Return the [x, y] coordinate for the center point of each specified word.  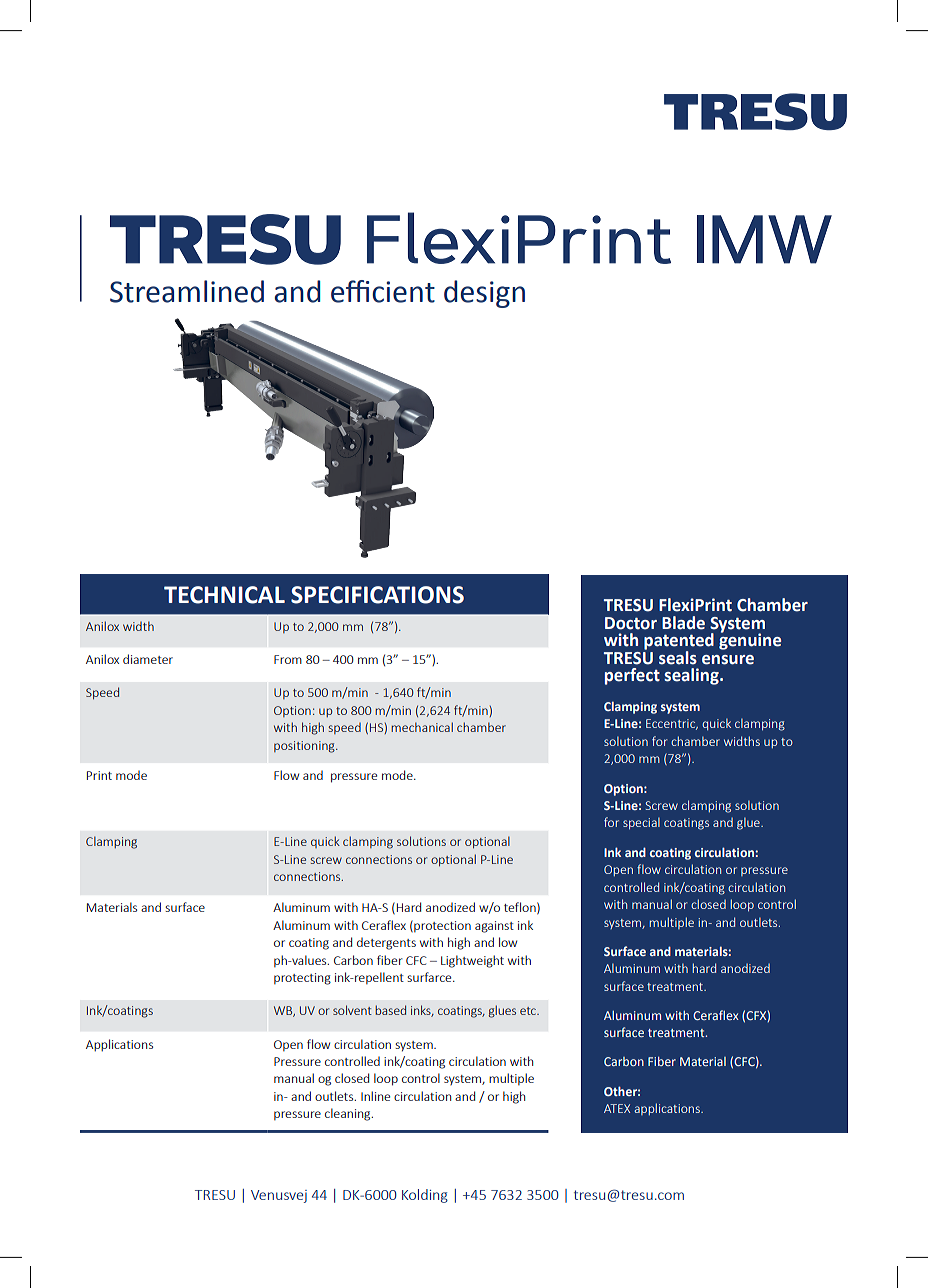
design [484, 294]
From [288, 659]
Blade [683, 623]
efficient [383, 291]
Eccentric [672, 724]
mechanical [422, 727]
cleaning [349, 1114]
